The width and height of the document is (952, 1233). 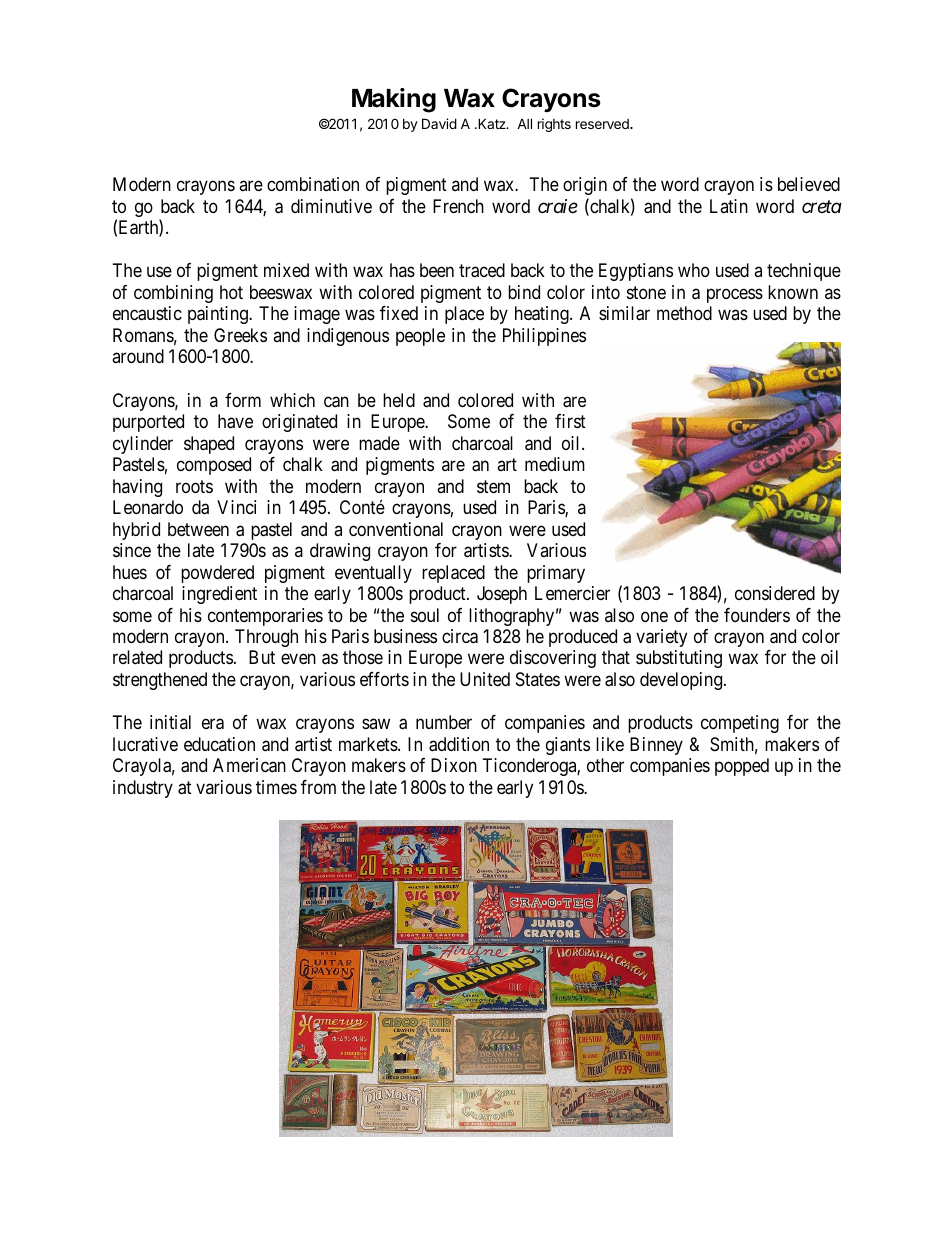 I want to click on ingredient, so click(x=219, y=595).
